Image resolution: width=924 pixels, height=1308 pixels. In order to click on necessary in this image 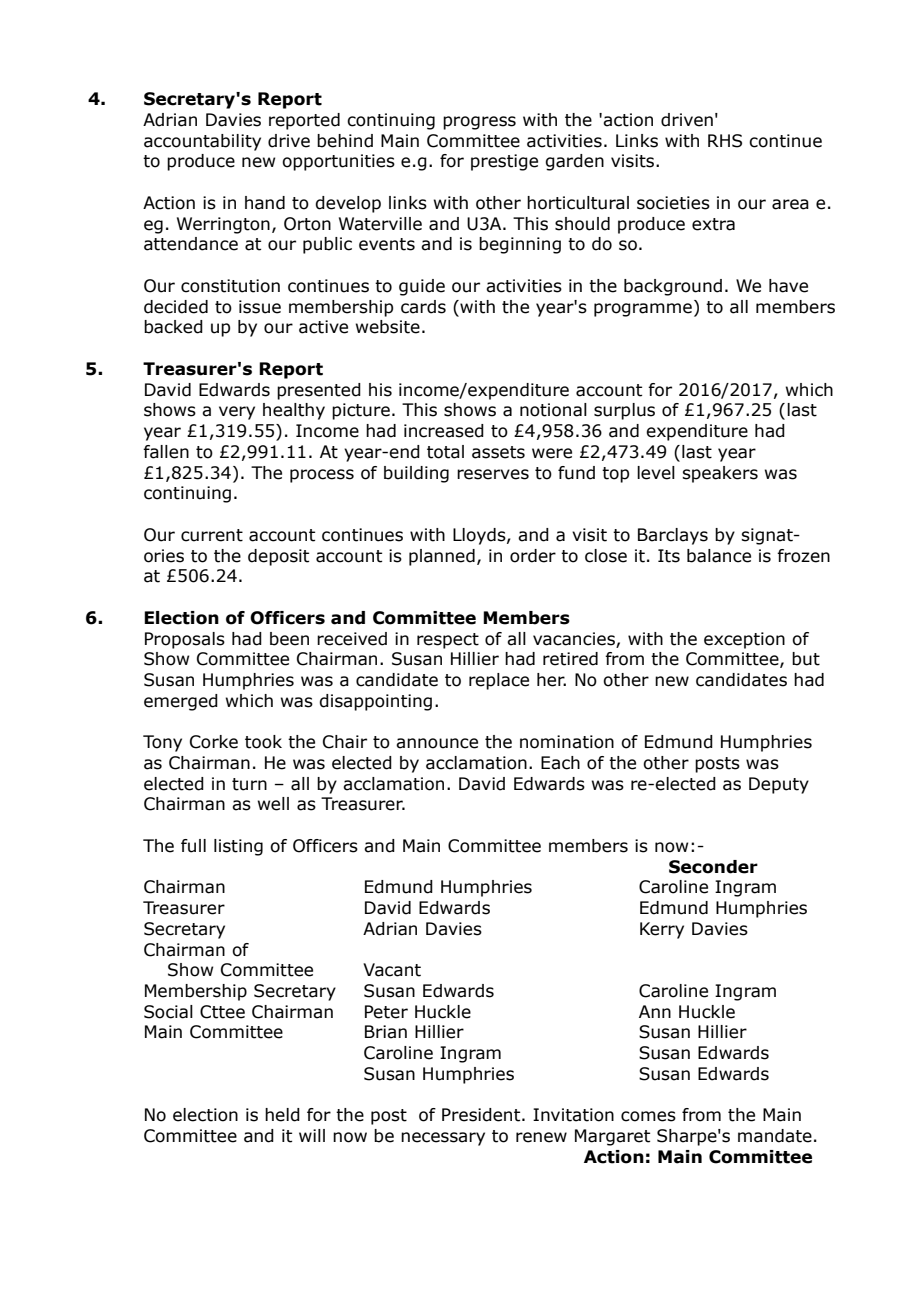, I will do `click(443, 1139)`.
